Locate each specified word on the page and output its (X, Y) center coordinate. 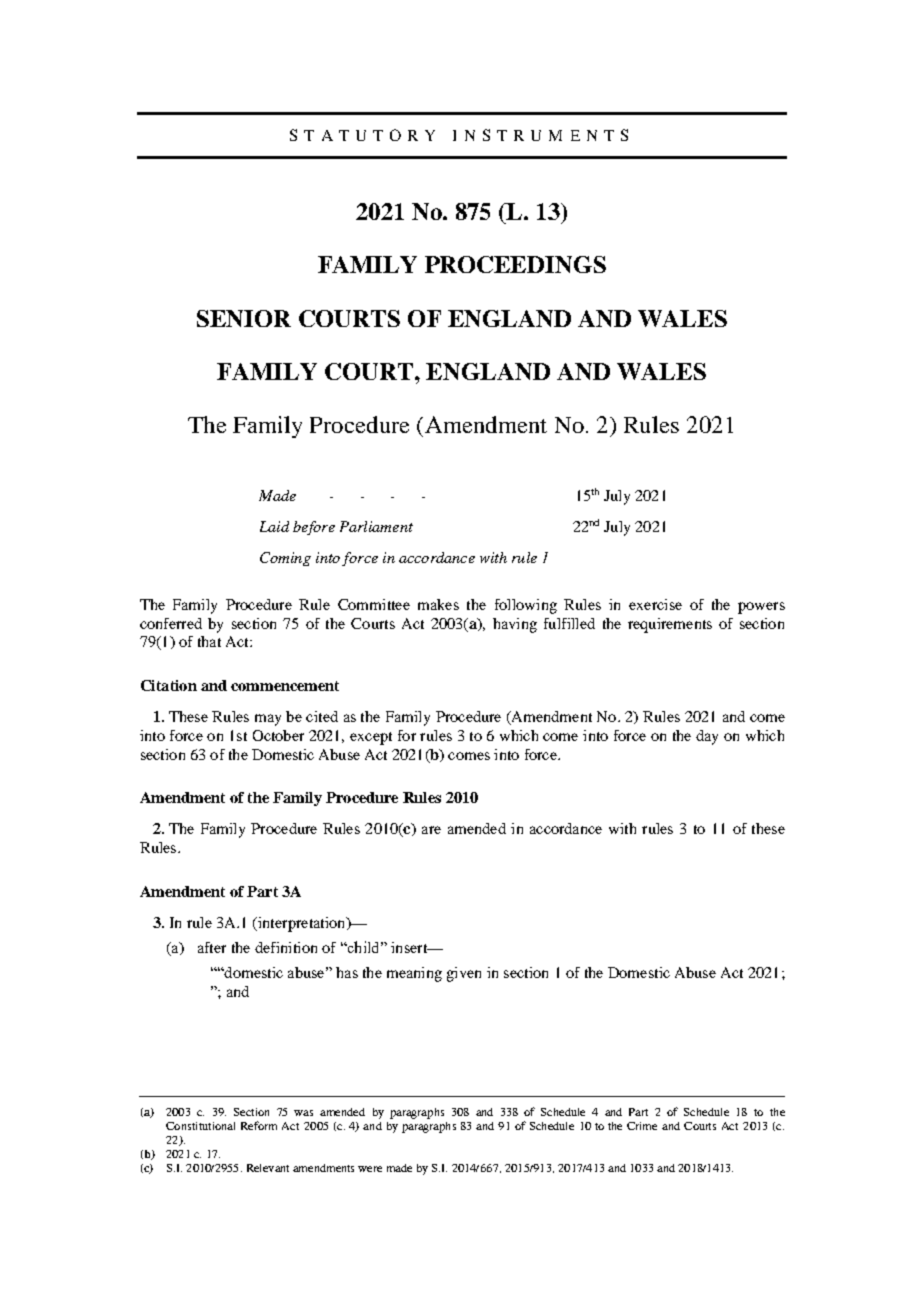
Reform (259, 1125)
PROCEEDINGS (515, 264)
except (371, 738)
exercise (655, 604)
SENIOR (244, 318)
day (707, 737)
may (268, 720)
